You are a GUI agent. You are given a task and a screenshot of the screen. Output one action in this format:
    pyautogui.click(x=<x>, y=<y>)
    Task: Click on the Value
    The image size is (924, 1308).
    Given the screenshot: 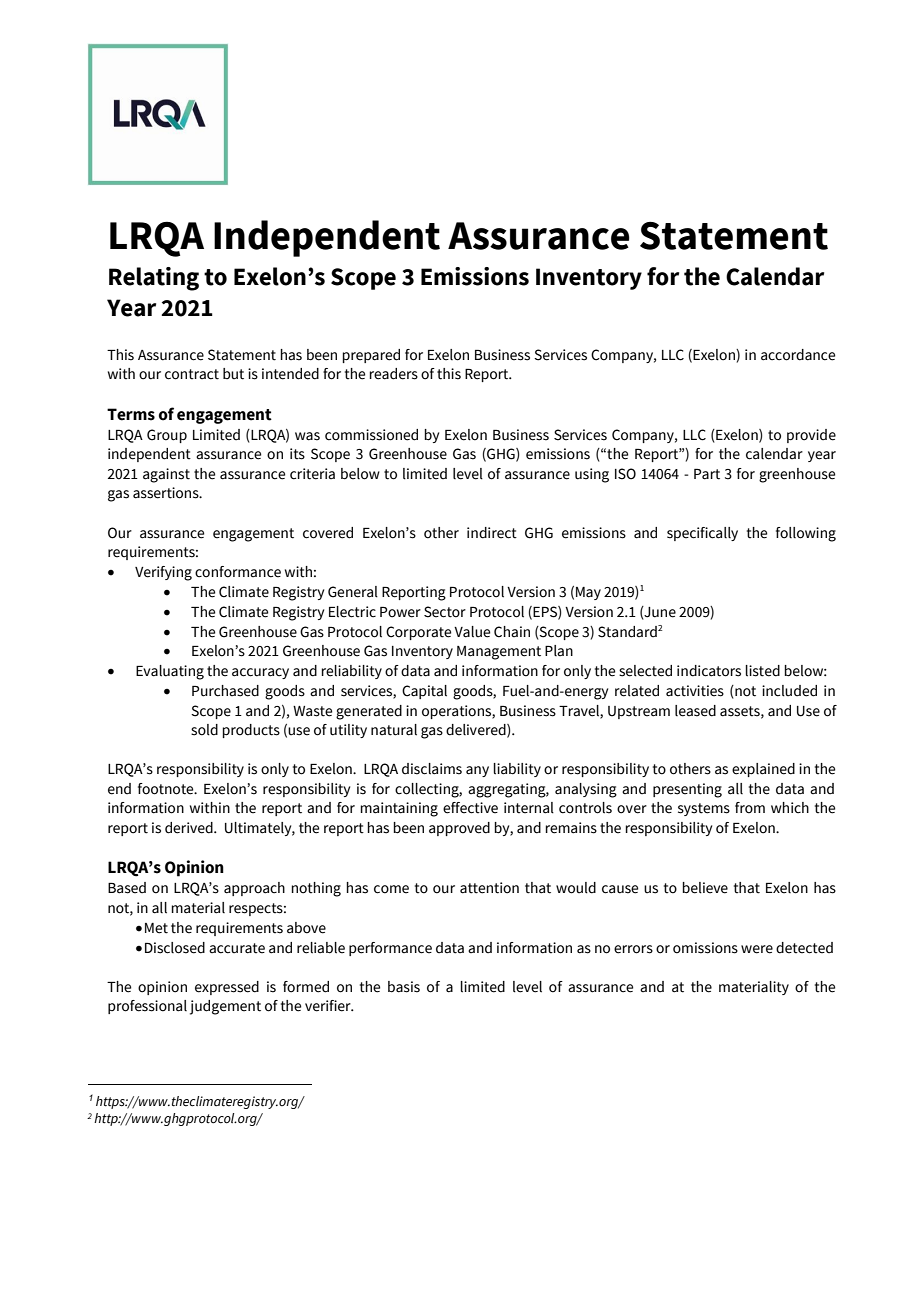 What is the action you would take?
    pyautogui.click(x=472, y=632)
